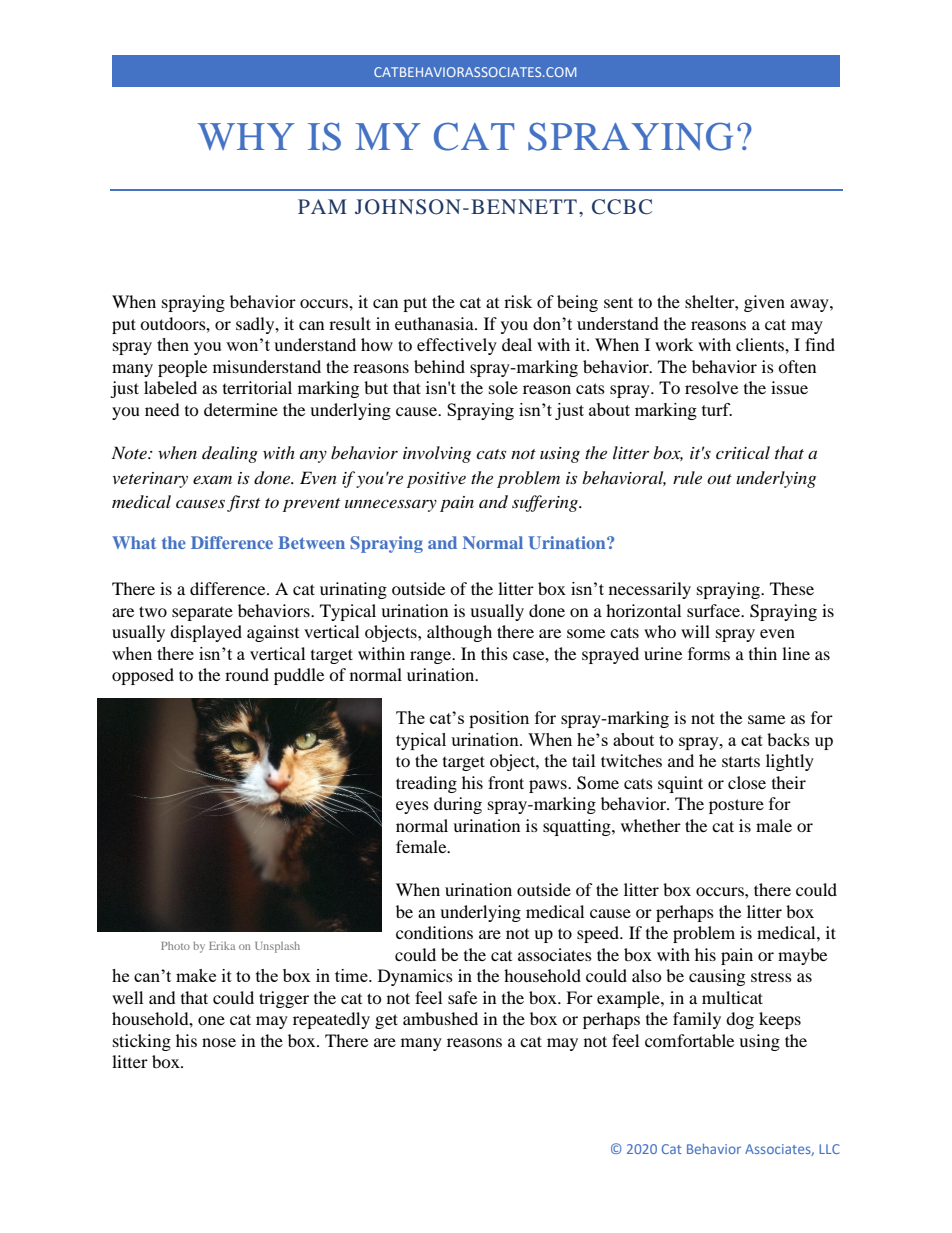 This document has height=1233, width=952. I want to click on displayed, so click(206, 633).
